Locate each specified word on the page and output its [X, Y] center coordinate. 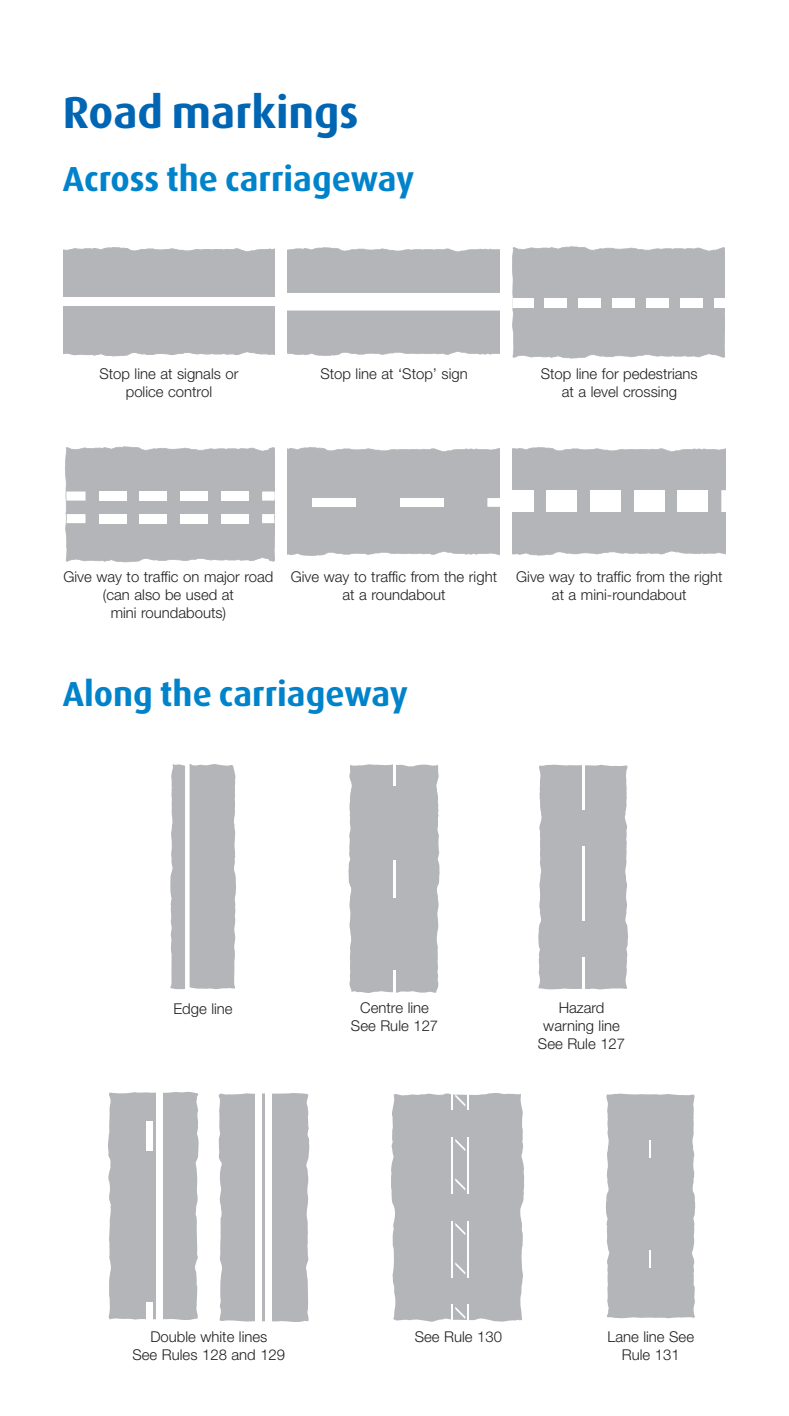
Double [173, 1336]
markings [265, 115]
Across [110, 179]
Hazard [581, 1007]
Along [107, 696]
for [610, 373]
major [222, 578]
